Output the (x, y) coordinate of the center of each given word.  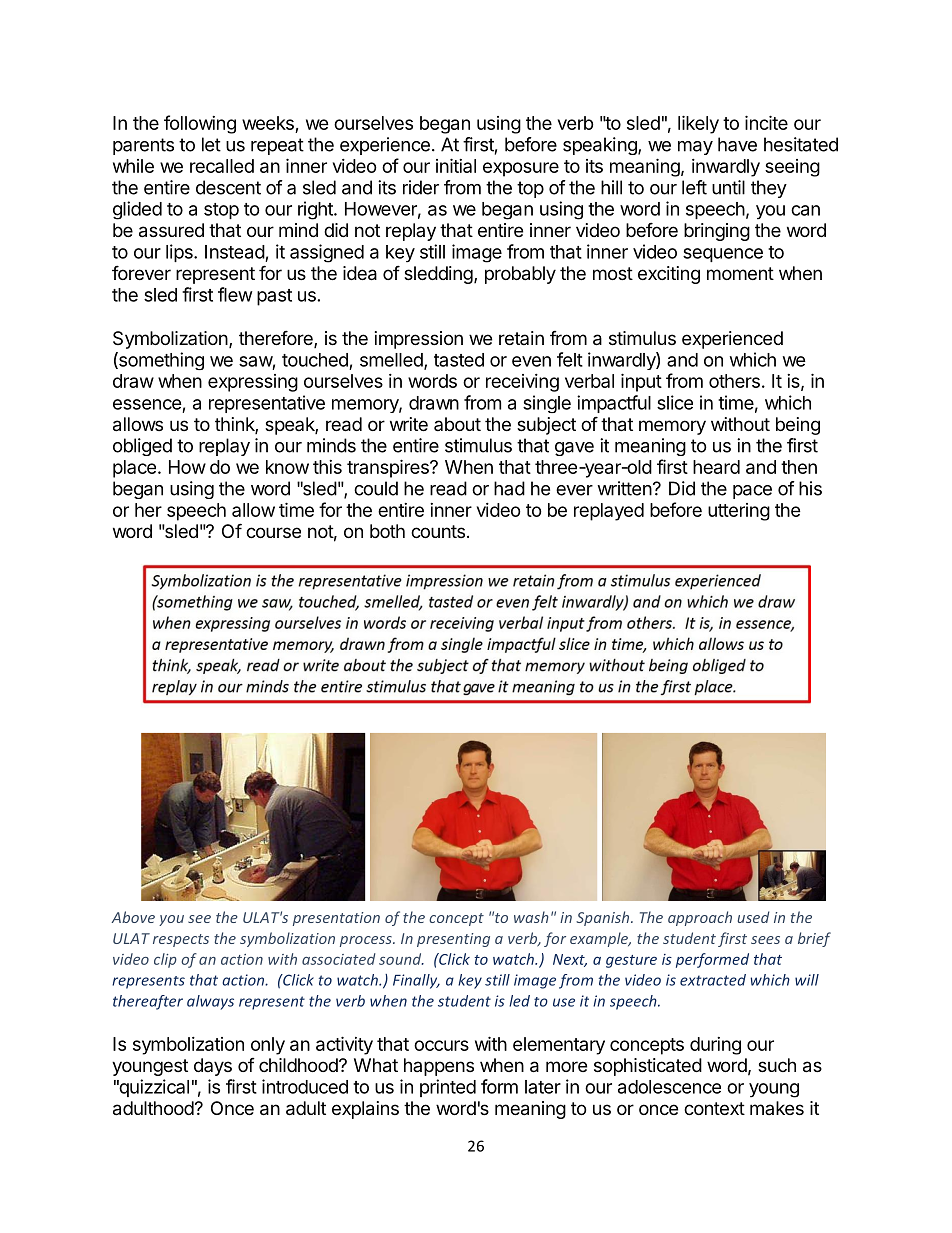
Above (133, 917)
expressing (253, 383)
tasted (459, 360)
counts (438, 531)
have (737, 144)
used (754, 917)
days (213, 1067)
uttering (739, 512)
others (734, 381)
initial (456, 165)
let (211, 144)
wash (531, 917)
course (273, 532)
